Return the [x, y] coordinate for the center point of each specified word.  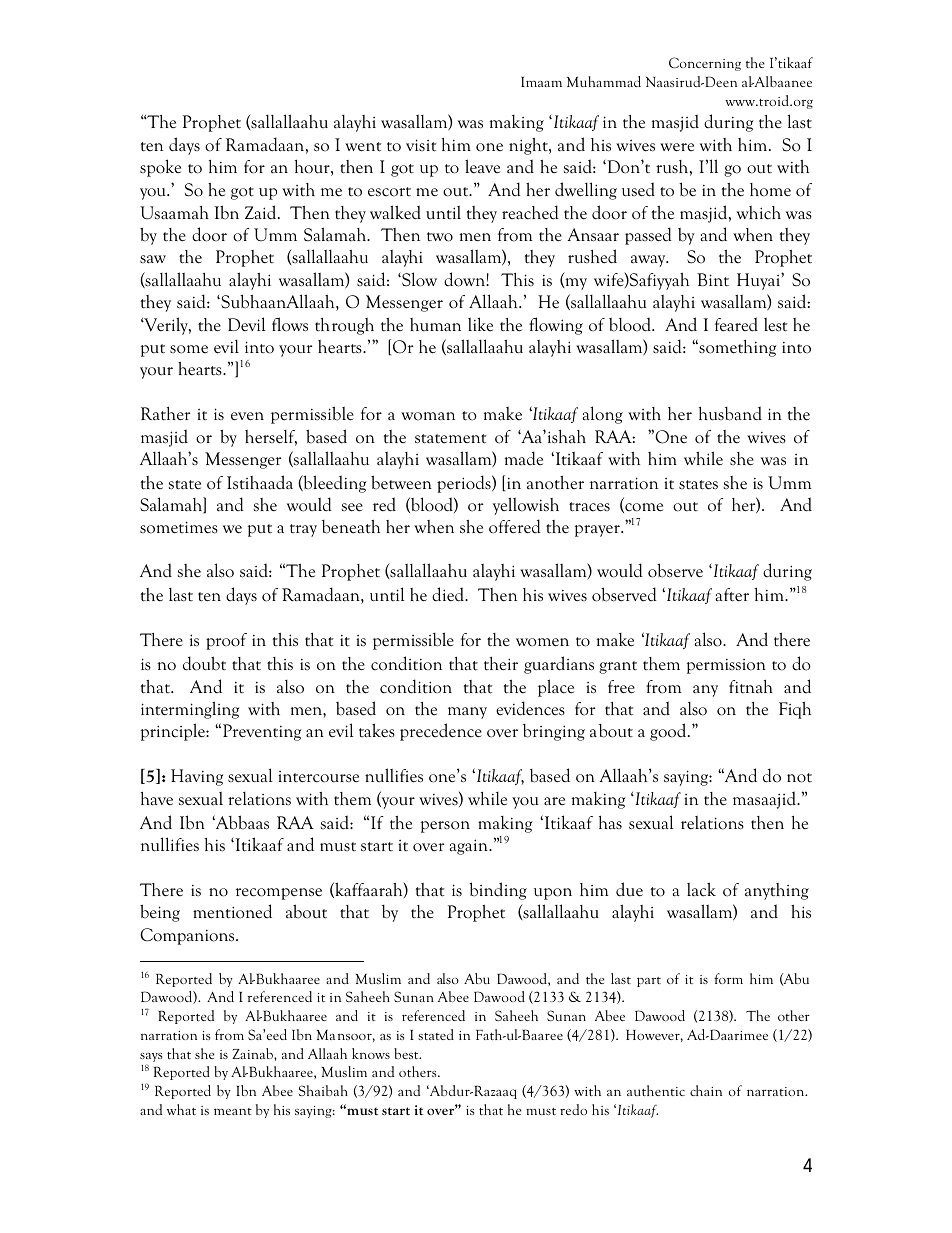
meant [233, 1111]
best [407, 1053]
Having [197, 777]
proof [226, 641]
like [480, 324]
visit [421, 145]
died [449, 594]
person [445, 827]
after [732, 595]
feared [736, 324]
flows [290, 324]
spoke [160, 168]
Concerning [705, 64]
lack [701, 889]
